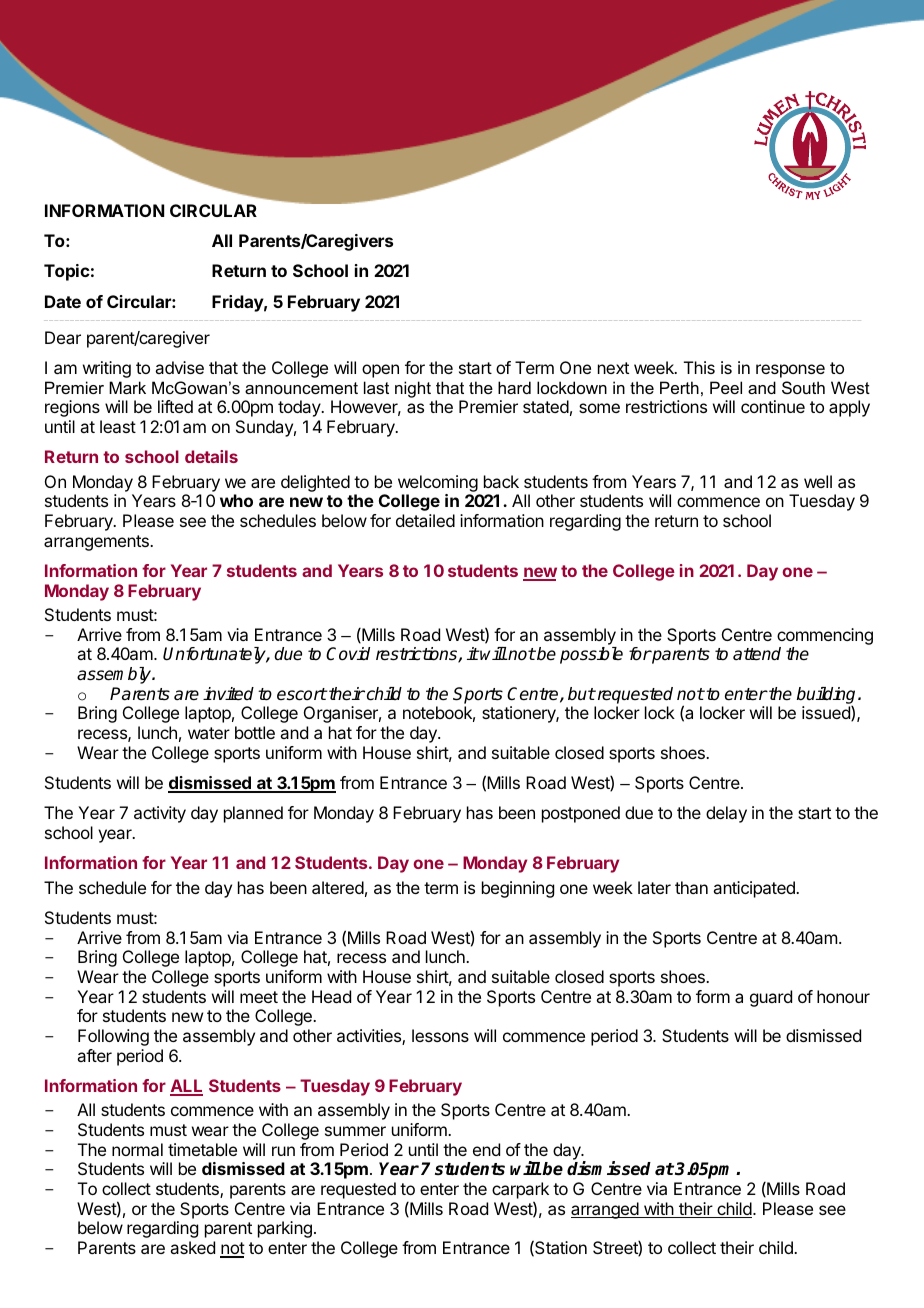  What do you see at coordinates (192, 1247) in the image?
I see `asked` at bounding box center [192, 1247].
